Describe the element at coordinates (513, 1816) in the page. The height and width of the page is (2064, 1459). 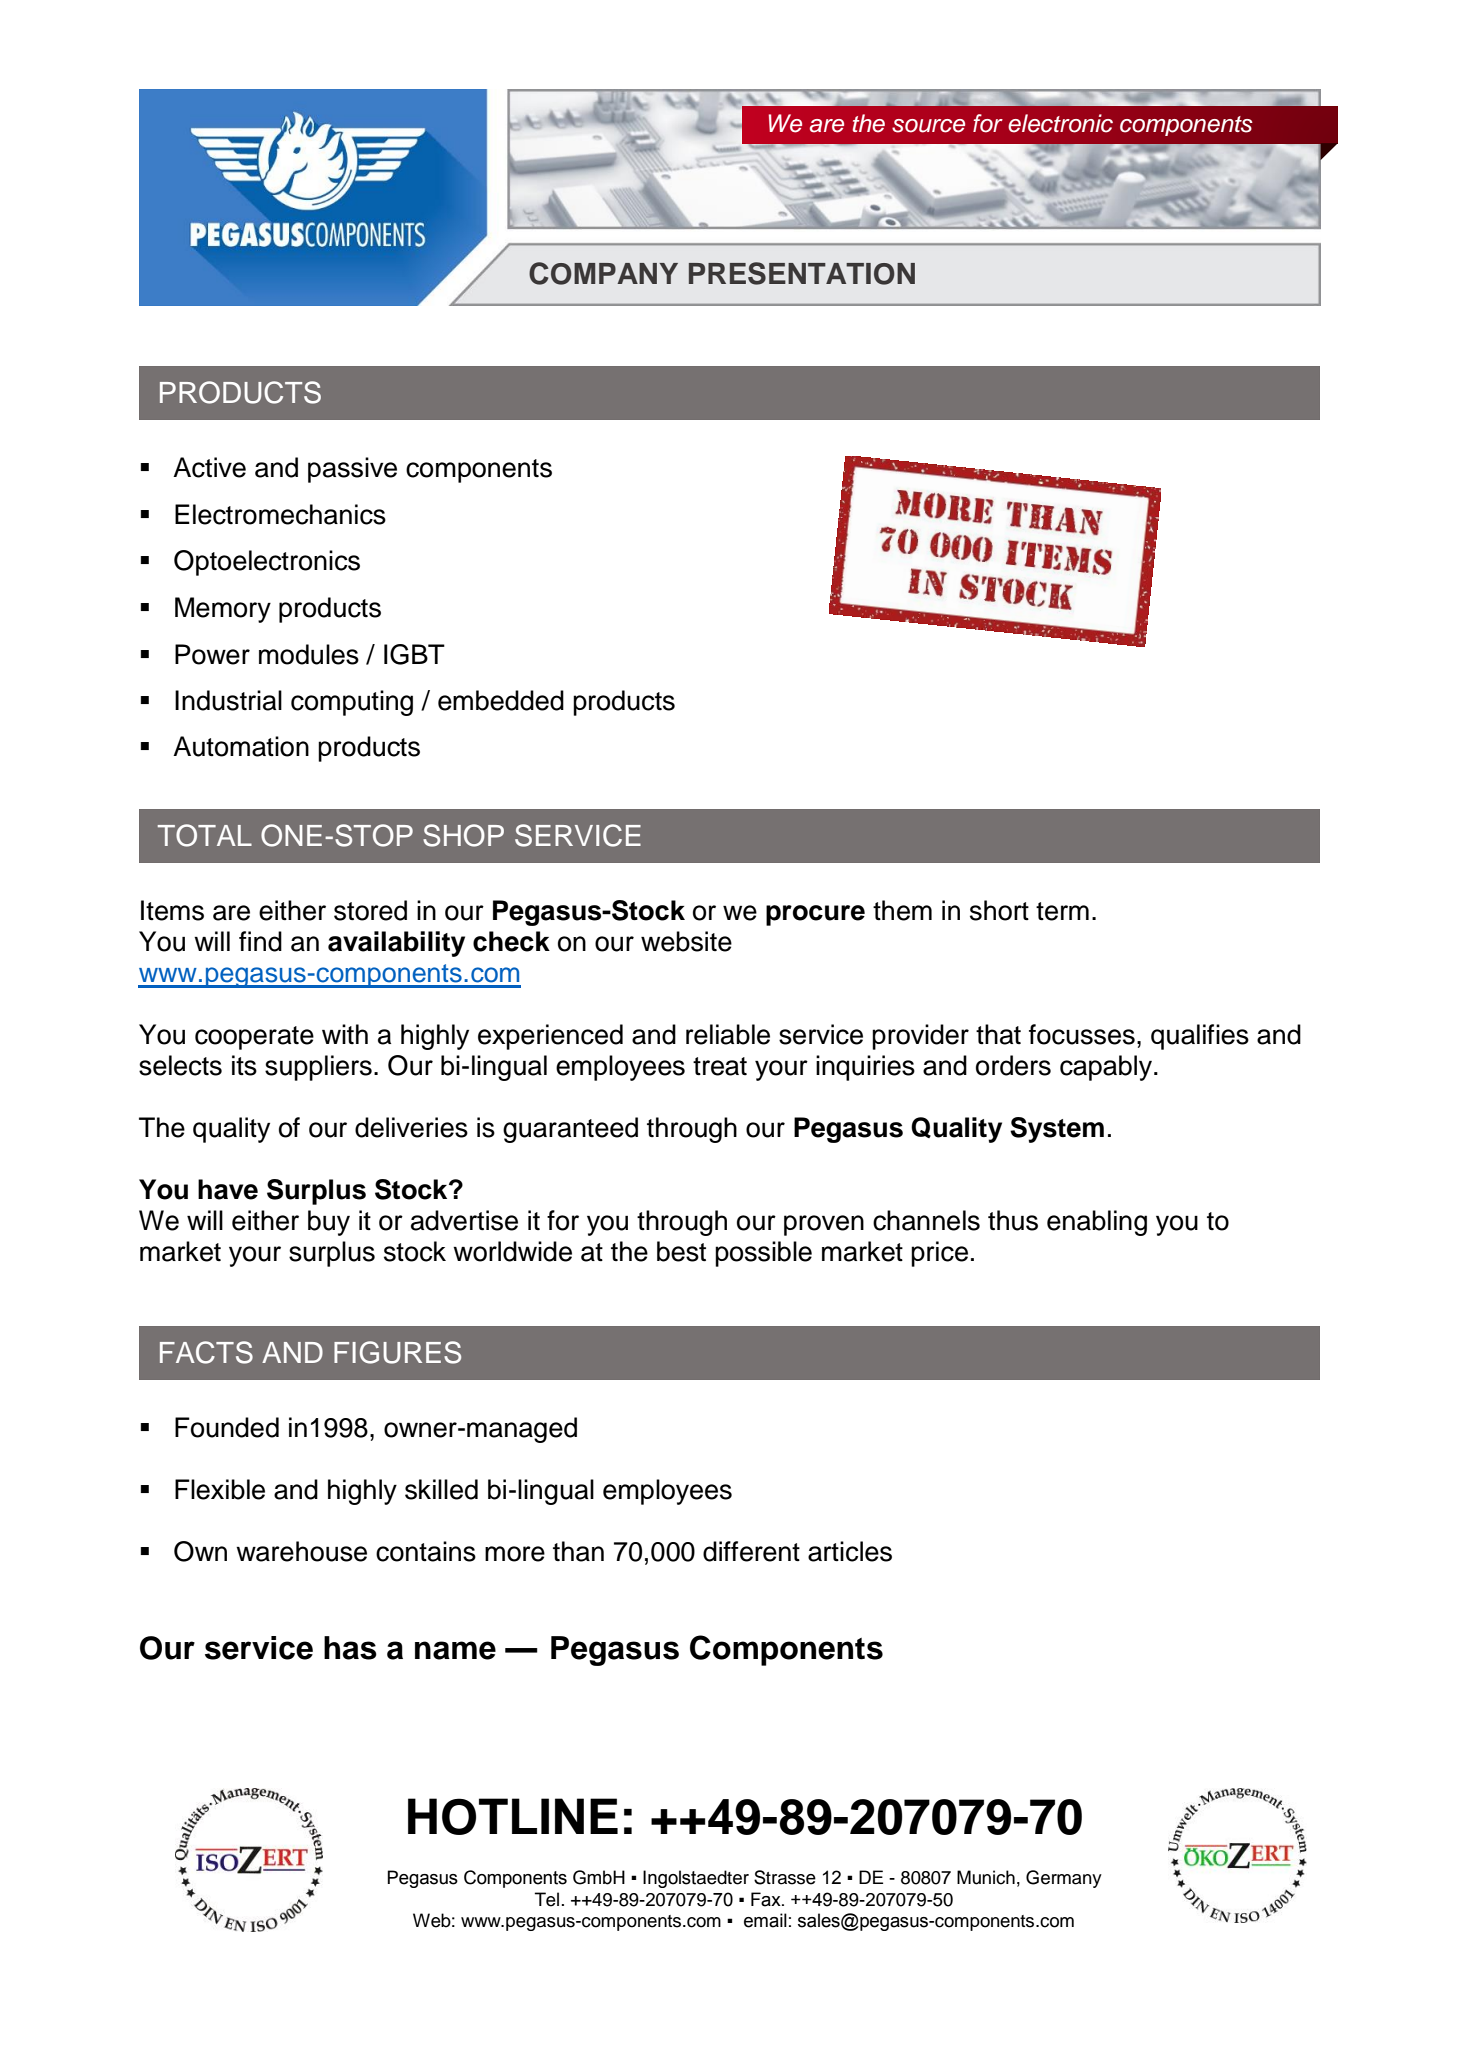
I see `HOTLINE` at that location.
